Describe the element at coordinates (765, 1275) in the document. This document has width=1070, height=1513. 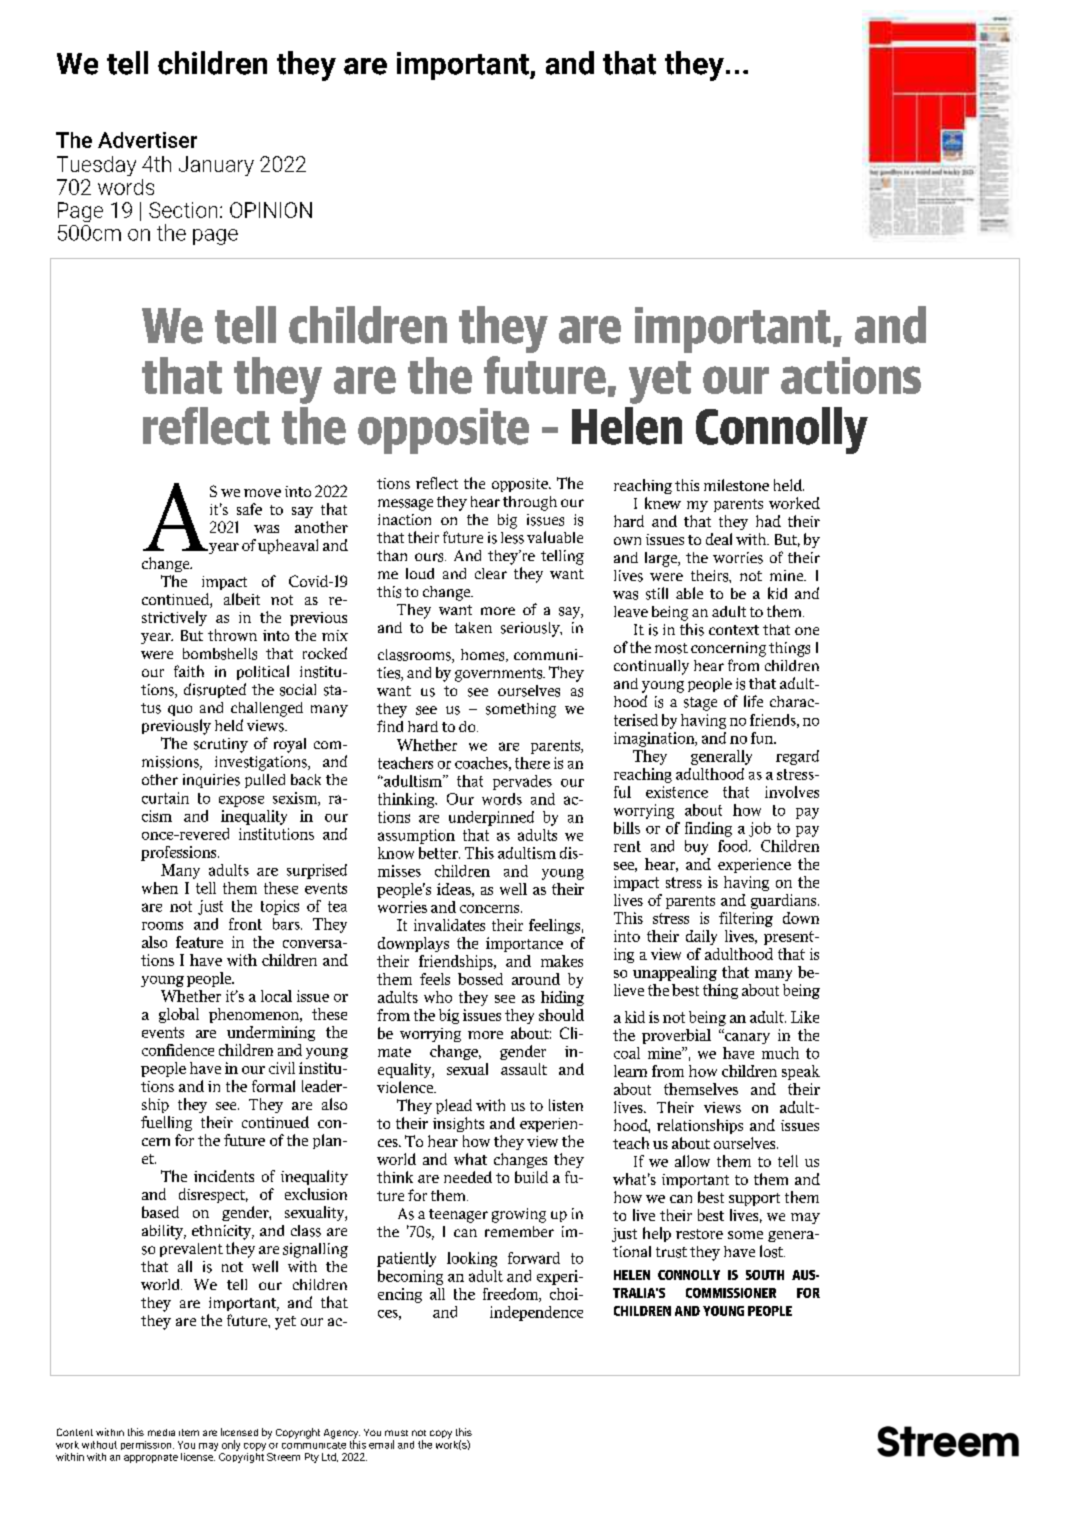
I see `South` at that location.
